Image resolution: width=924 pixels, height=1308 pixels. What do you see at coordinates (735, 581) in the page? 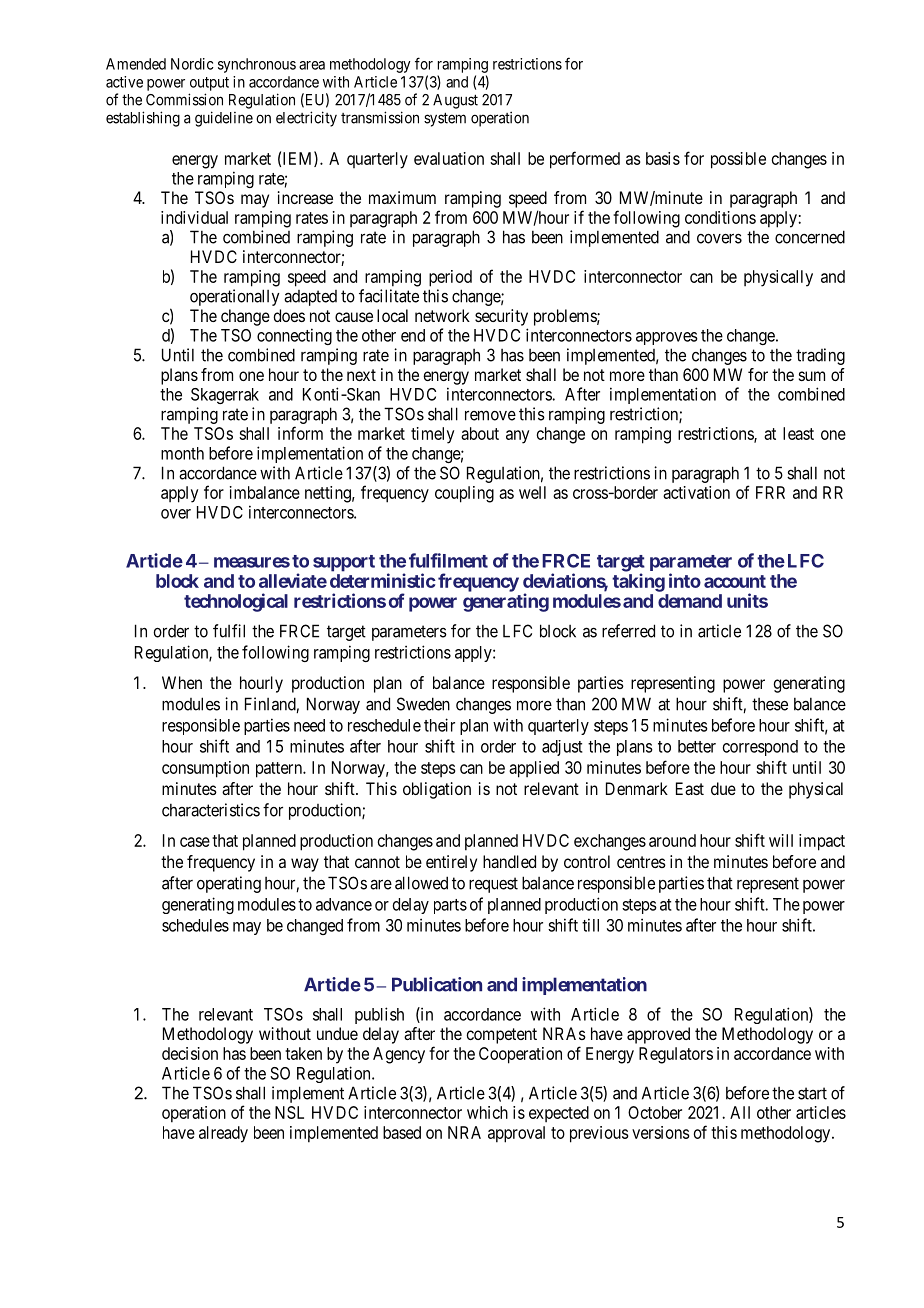
I see `account` at bounding box center [735, 581].
